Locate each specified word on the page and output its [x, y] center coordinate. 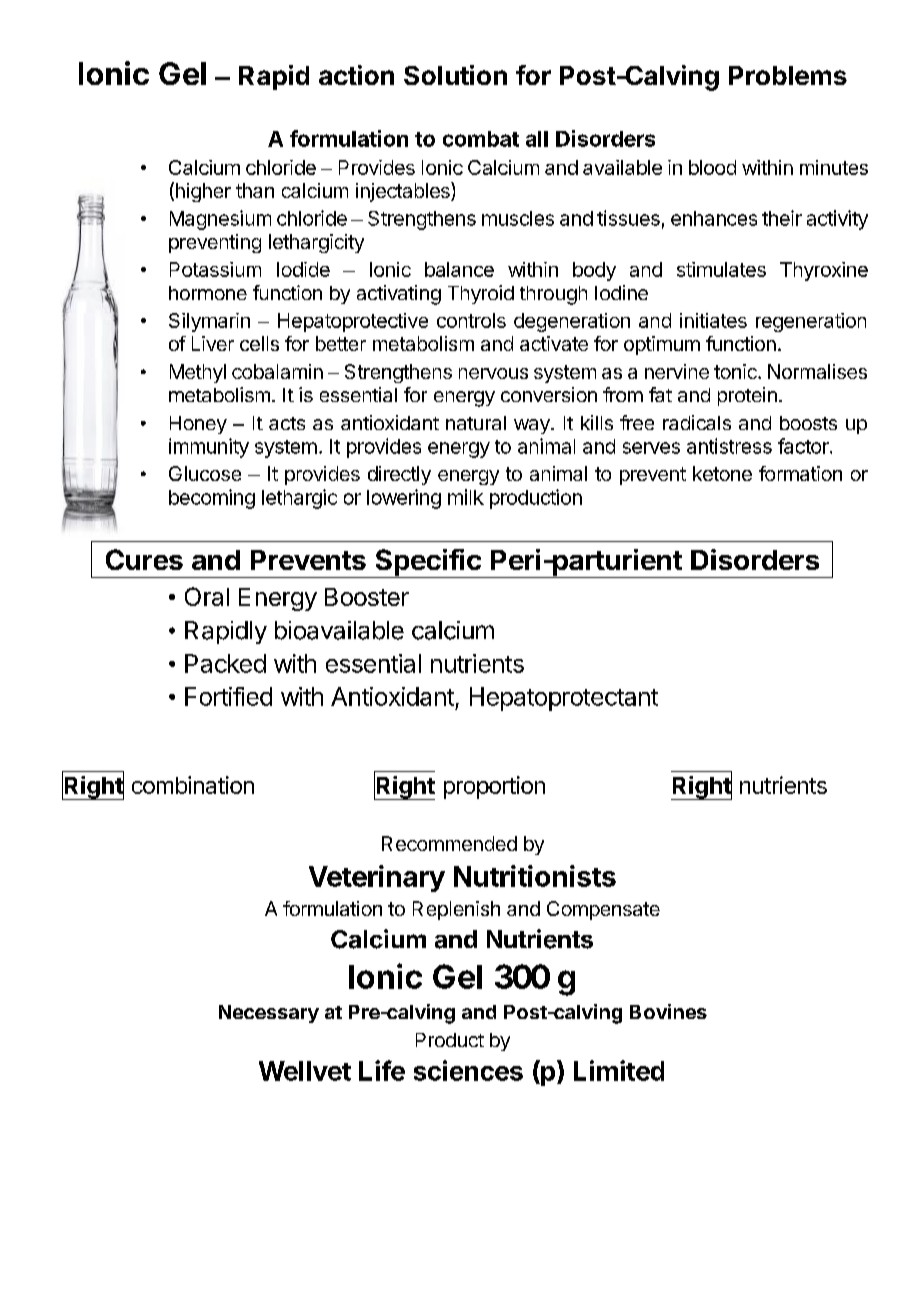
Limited [619, 1070]
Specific [428, 563]
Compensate [603, 910]
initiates [713, 320]
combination [193, 785]
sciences [468, 1070]
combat [481, 139]
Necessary [269, 1014]
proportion [494, 787]
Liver [213, 343]
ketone [722, 473]
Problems [788, 75]
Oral [207, 596]
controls [471, 320]
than [255, 190]
